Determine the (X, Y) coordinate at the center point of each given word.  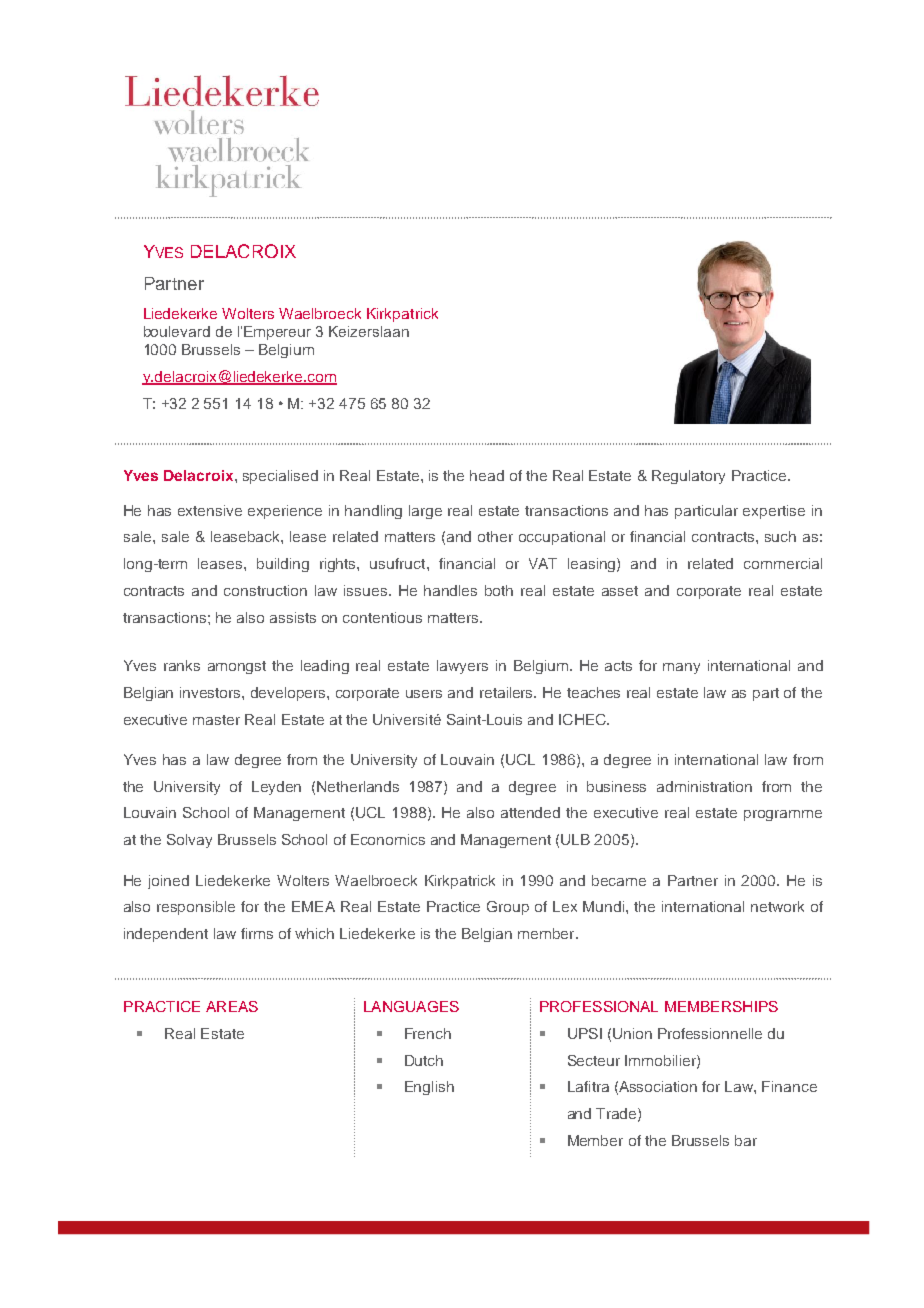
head (487, 475)
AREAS (232, 1006)
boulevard (177, 331)
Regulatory (688, 477)
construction (265, 590)
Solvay (189, 841)
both (499, 590)
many (681, 668)
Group (508, 908)
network (777, 906)
